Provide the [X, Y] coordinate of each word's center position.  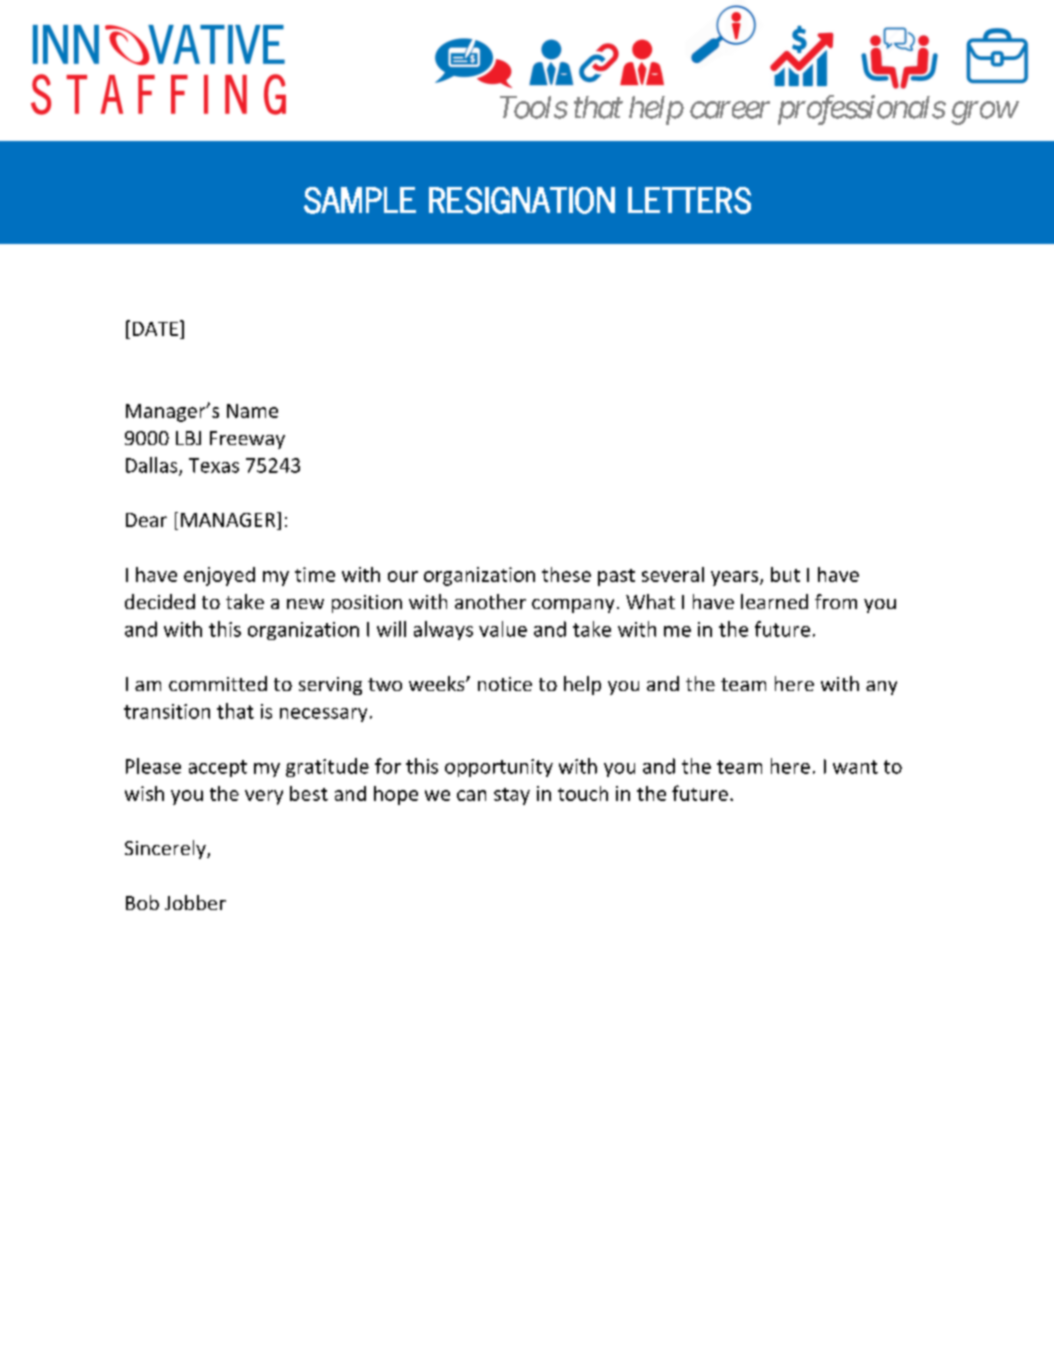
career [730, 110]
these [566, 574]
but [785, 574]
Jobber [195, 902]
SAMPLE [360, 200]
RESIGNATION [522, 200]
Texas [214, 465]
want [855, 767]
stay [512, 796]
